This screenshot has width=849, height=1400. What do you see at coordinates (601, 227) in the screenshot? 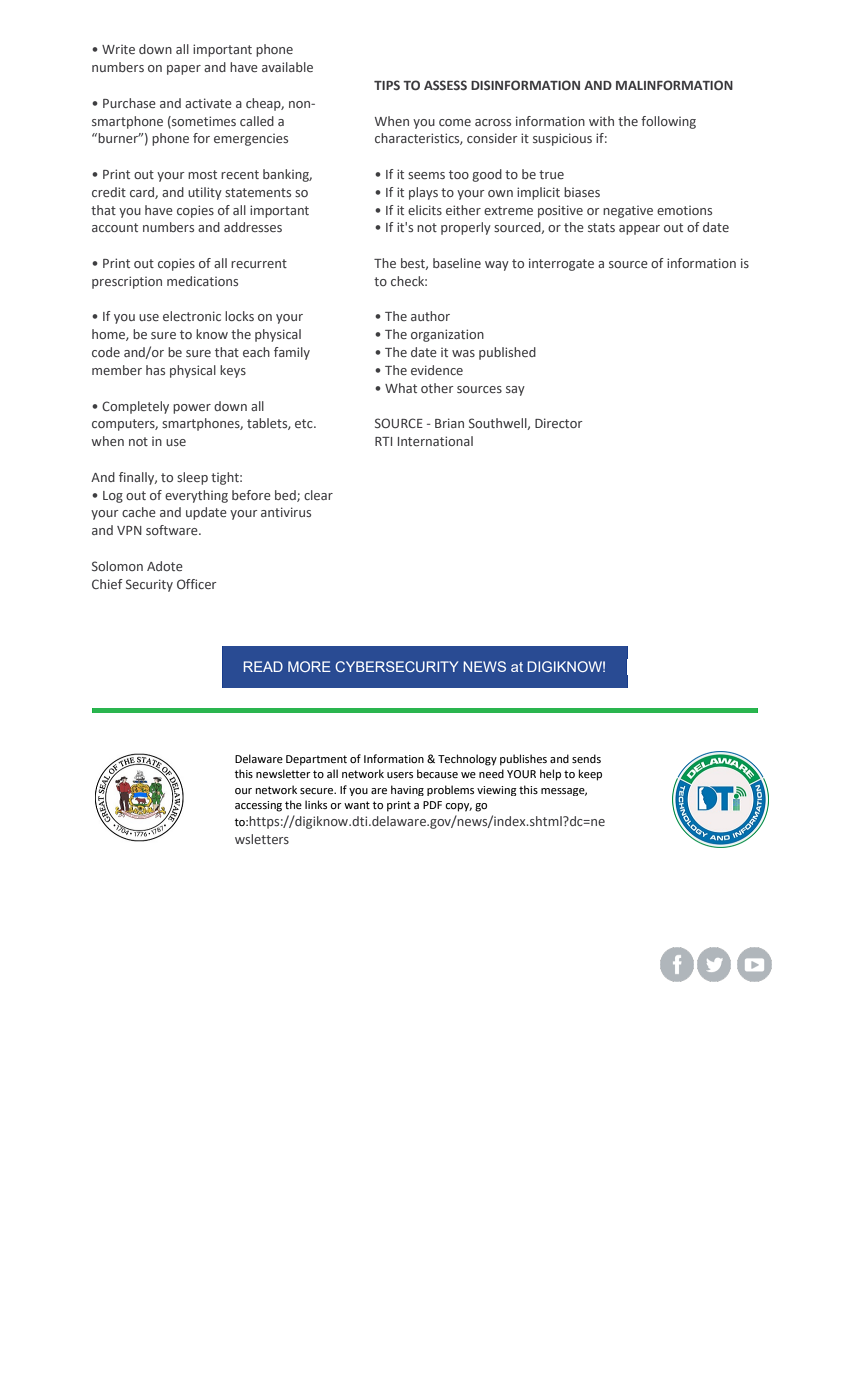
I see `stats` at bounding box center [601, 227].
